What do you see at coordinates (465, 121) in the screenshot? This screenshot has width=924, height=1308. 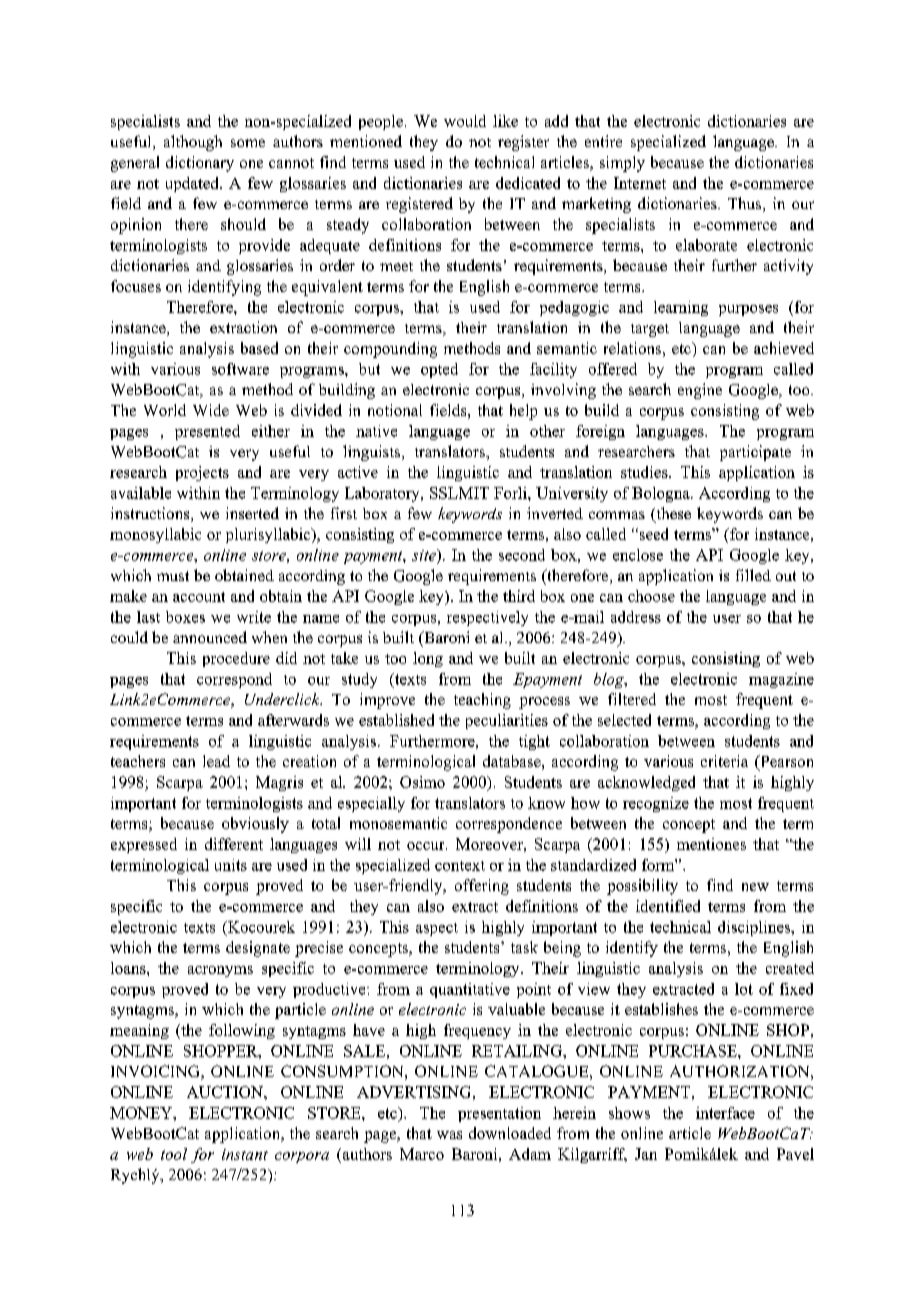 I see `would` at bounding box center [465, 121].
